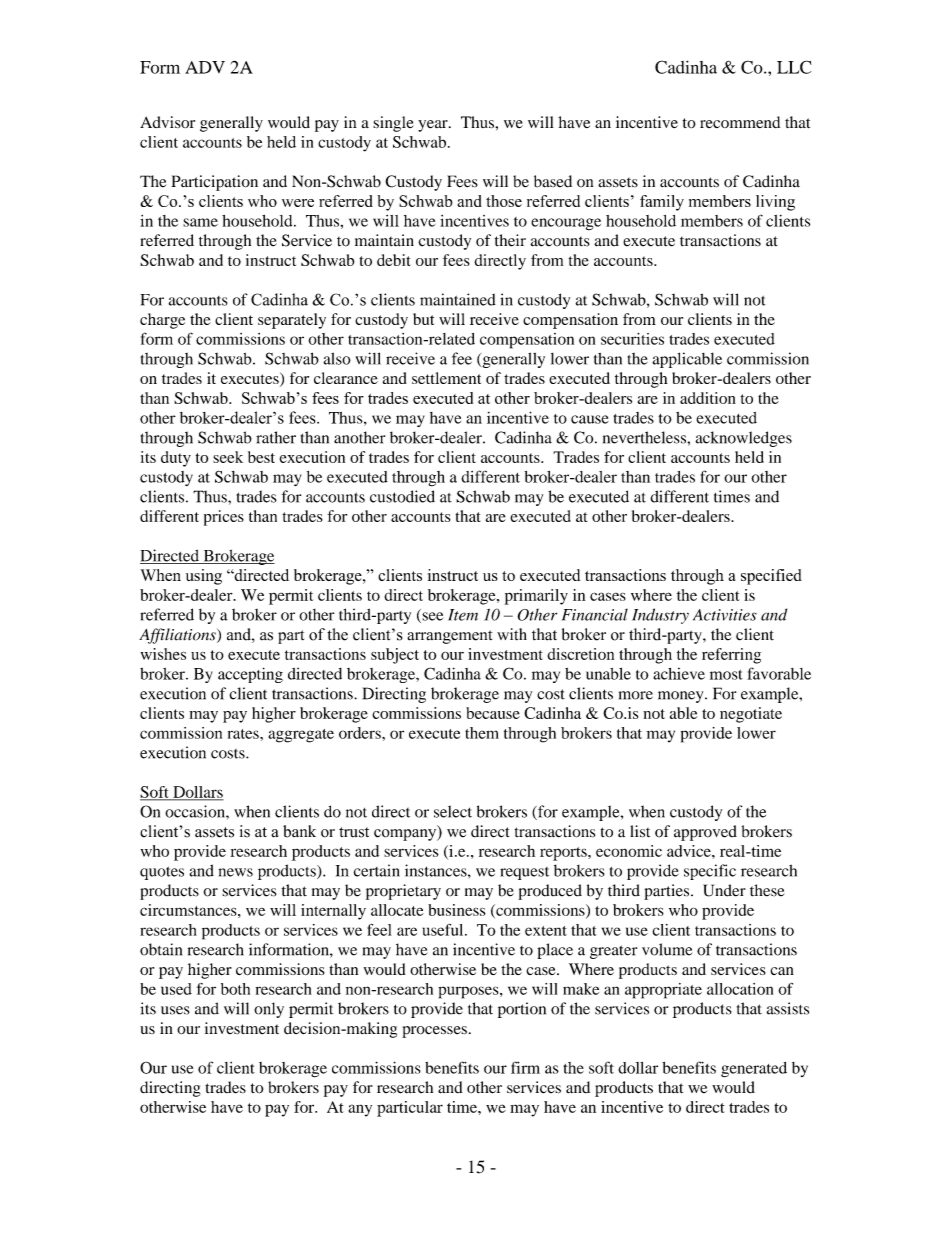  What do you see at coordinates (204, 577) in the image?
I see `using` at bounding box center [204, 577].
